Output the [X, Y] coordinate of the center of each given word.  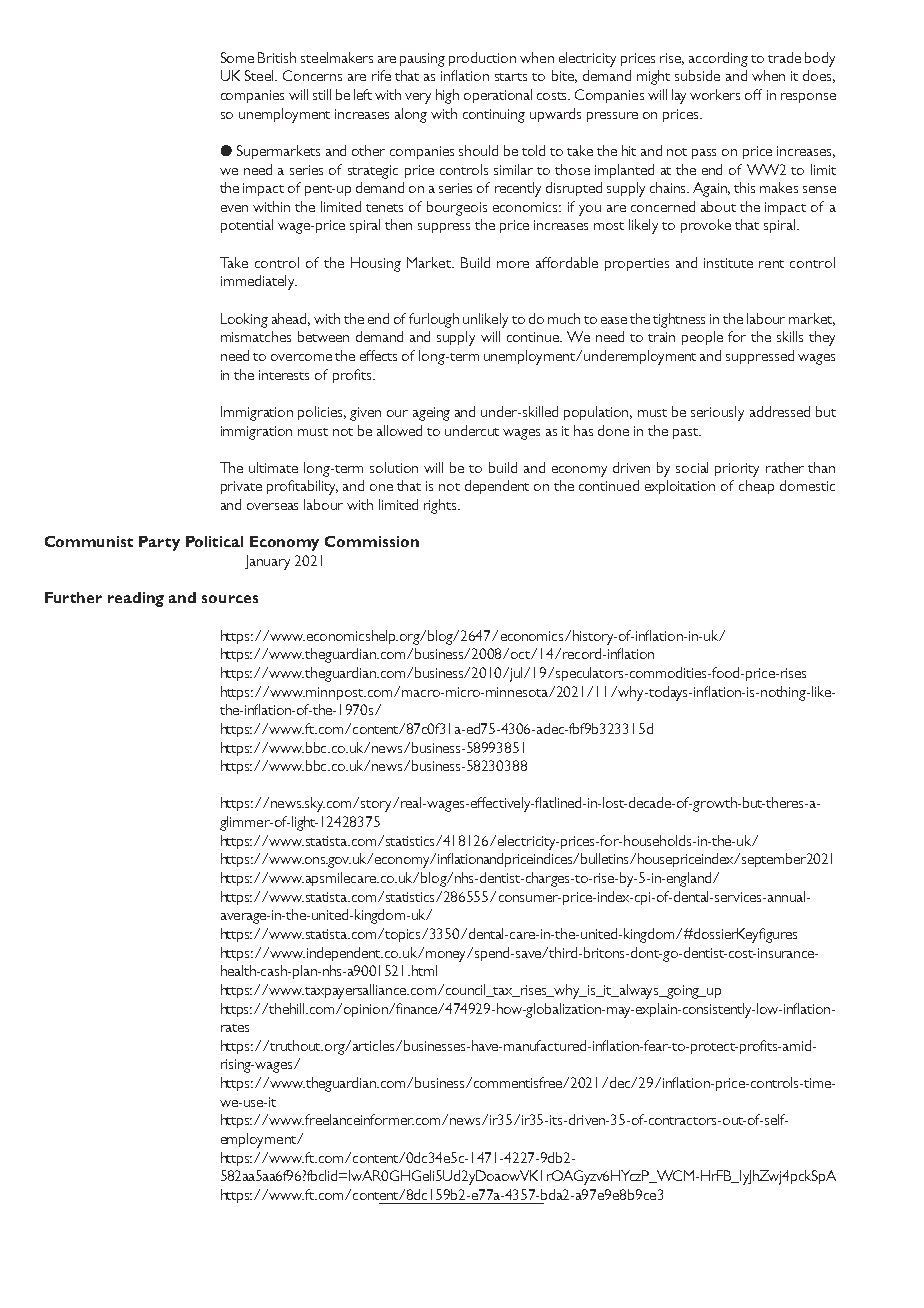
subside [697, 75]
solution [394, 467]
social [692, 467]
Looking [244, 320]
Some [237, 57]
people [702, 338]
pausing [422, 60]
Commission [372, 541]
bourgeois [457, 208]
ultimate [273, 467]
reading [136, 599]
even [234, 208]
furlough [434, 320]
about [718, 206]
